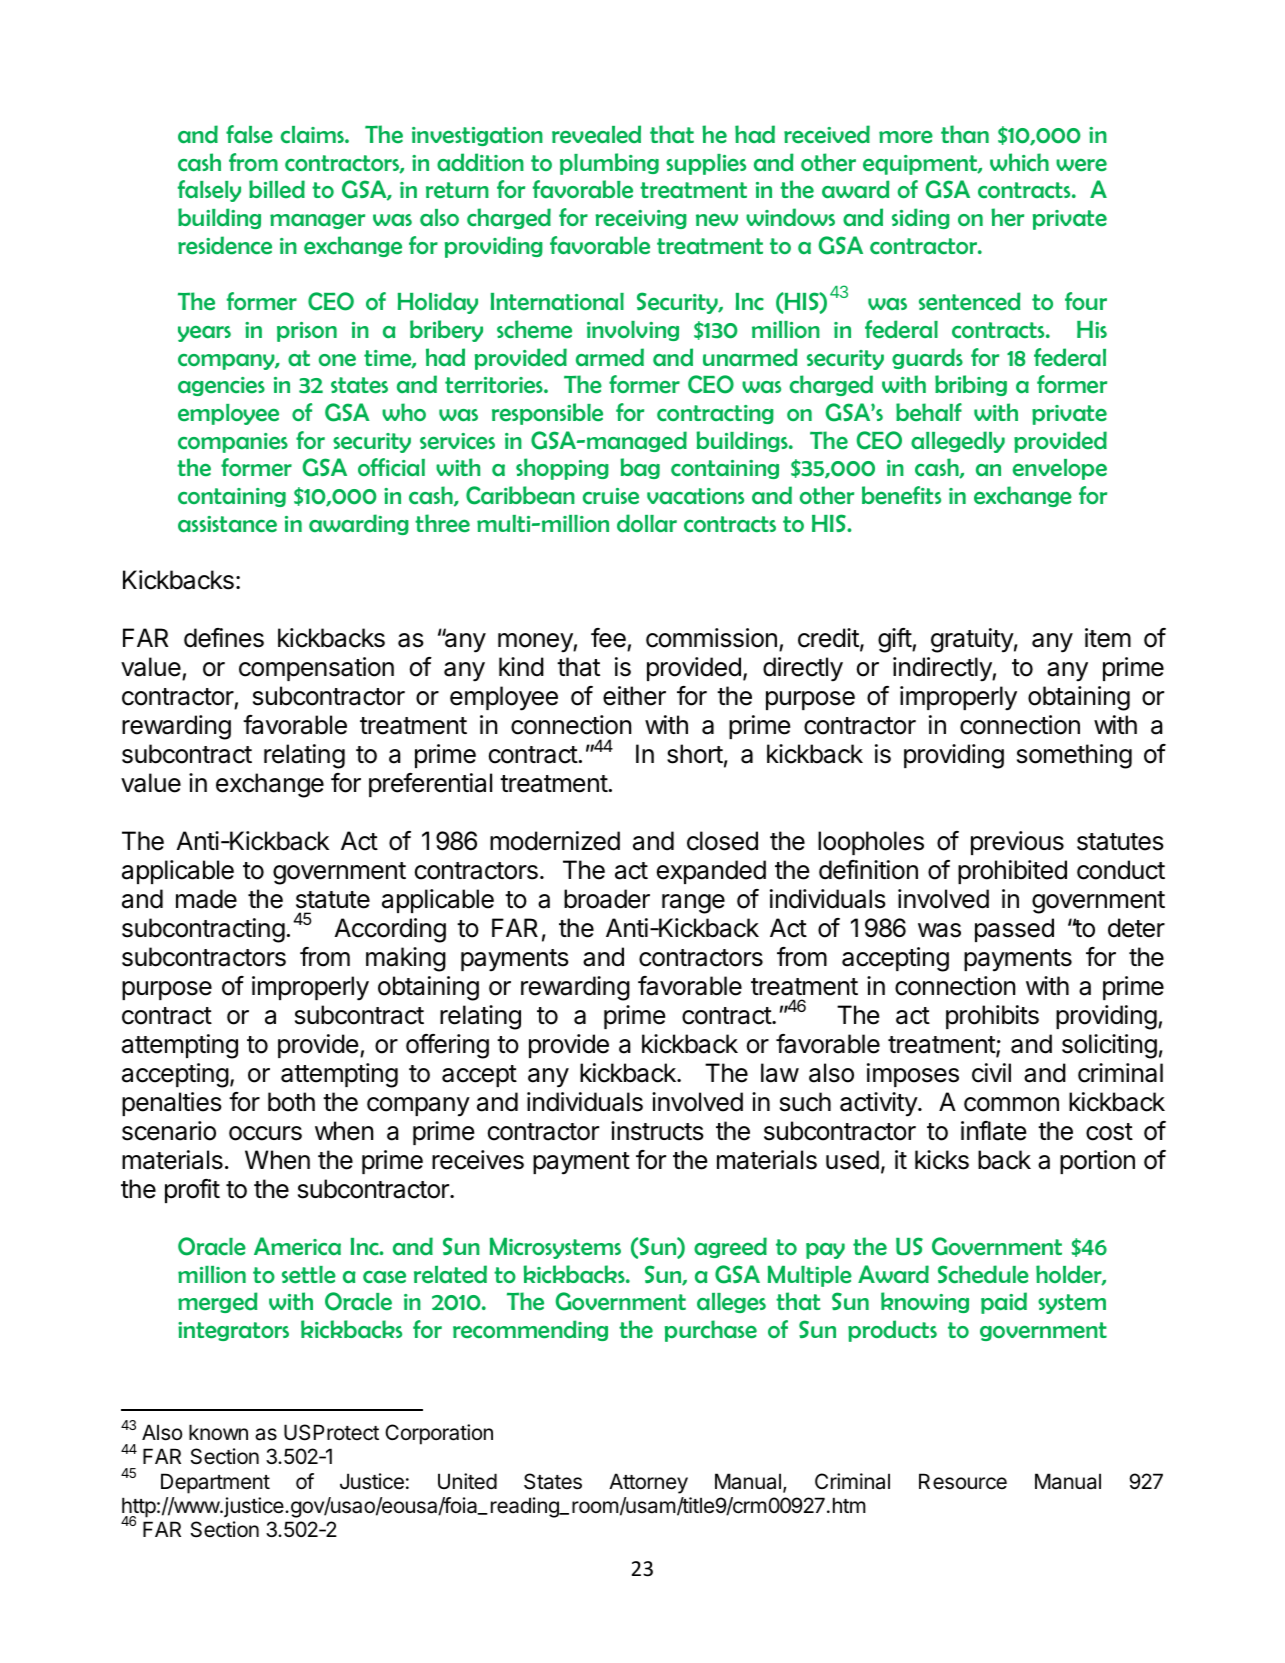  What do you see at coordinates (1019, 162) in the document?
I see `which` at bounding box center [1019, 162].
